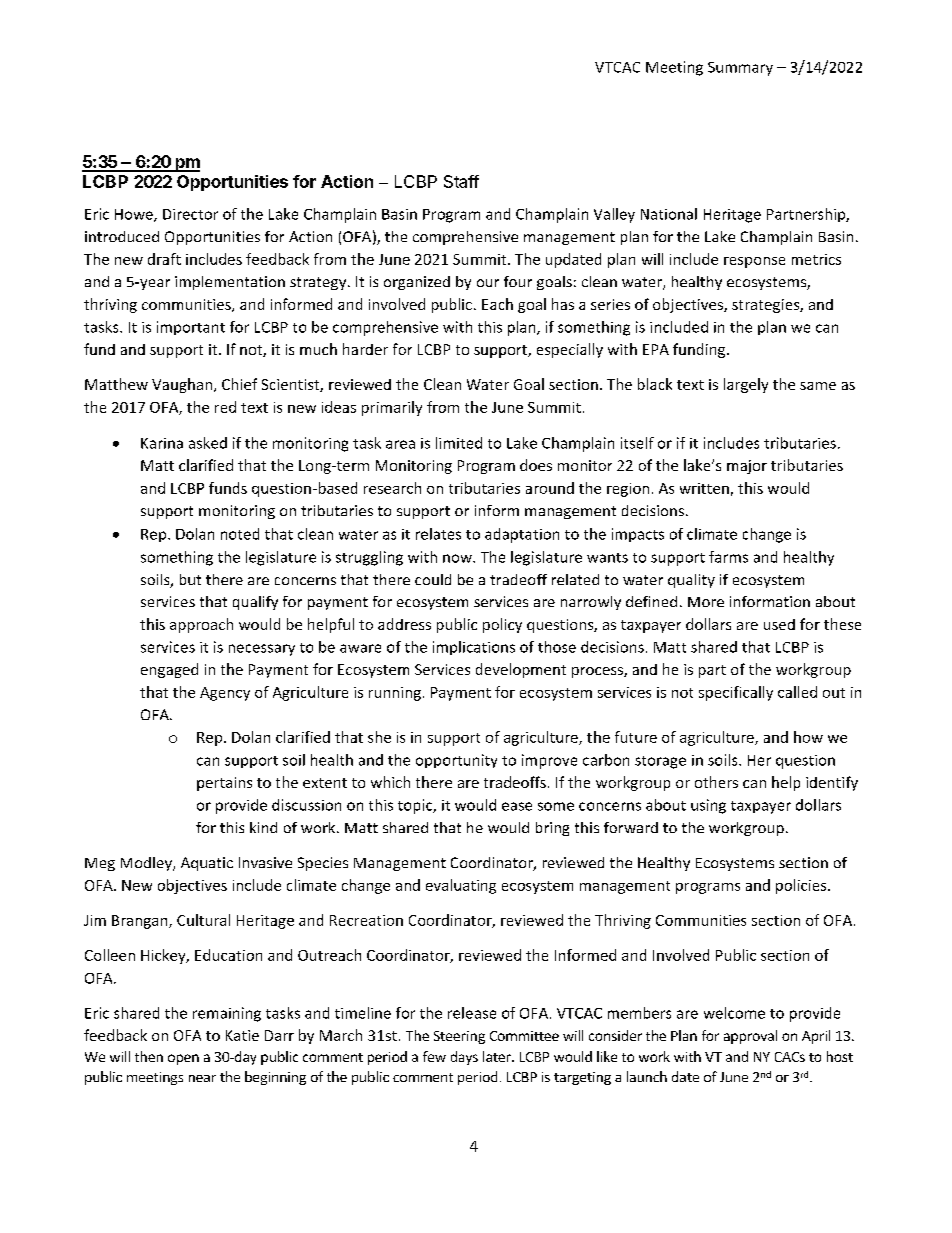 Image resolution: width=952 pixels, height=1233 pixels. What do you see at coordinates (225, 694) in the screenshot?
I see `Agency` at bounding box center [225, 694].
